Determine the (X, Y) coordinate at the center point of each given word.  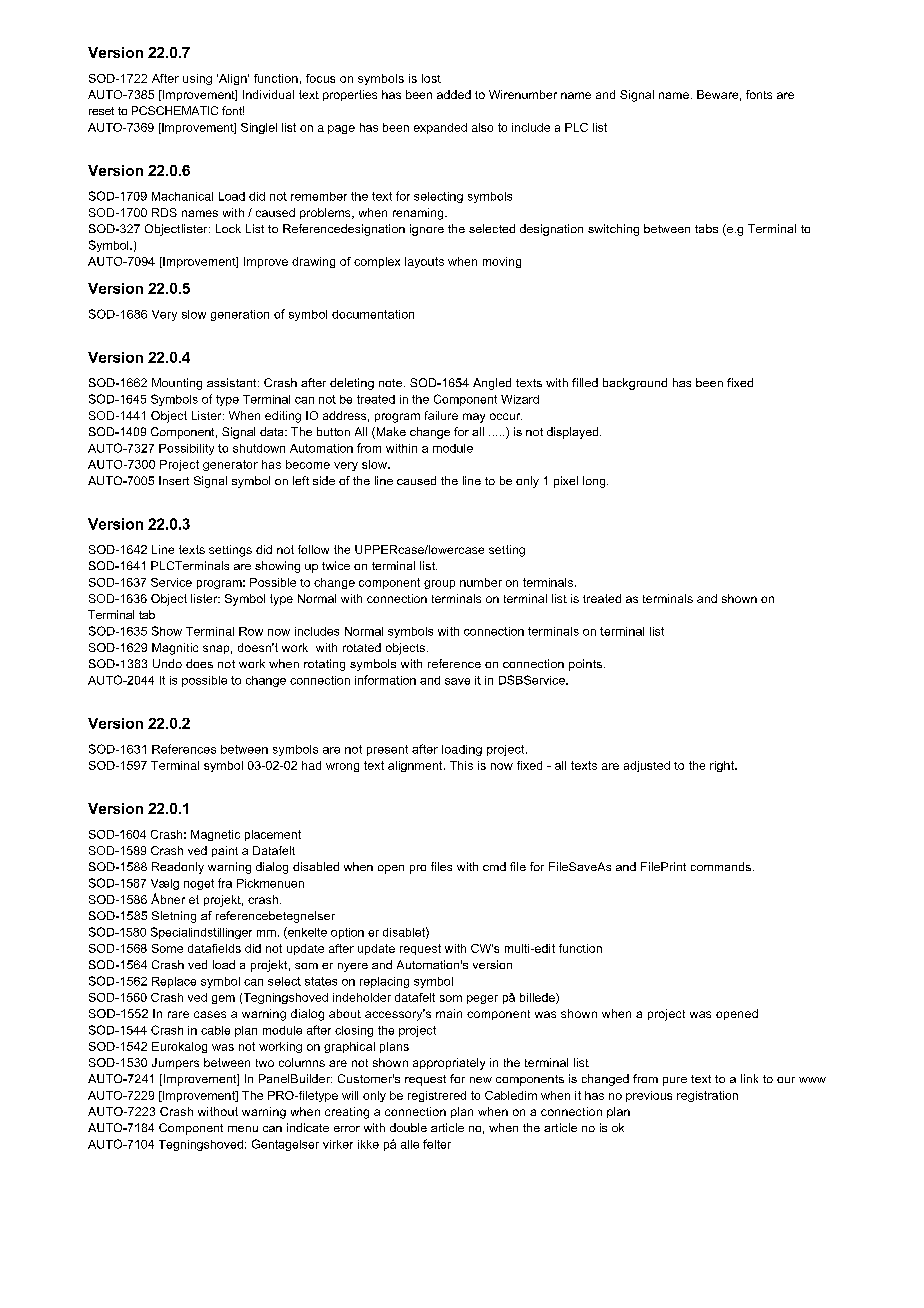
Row (251, 631)
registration (707, 1096)
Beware (717, 94)
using (197, 79)
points (585, 665)
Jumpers (175, 1063)
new (481, 1080)
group (439, 584)
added (454, 94)
